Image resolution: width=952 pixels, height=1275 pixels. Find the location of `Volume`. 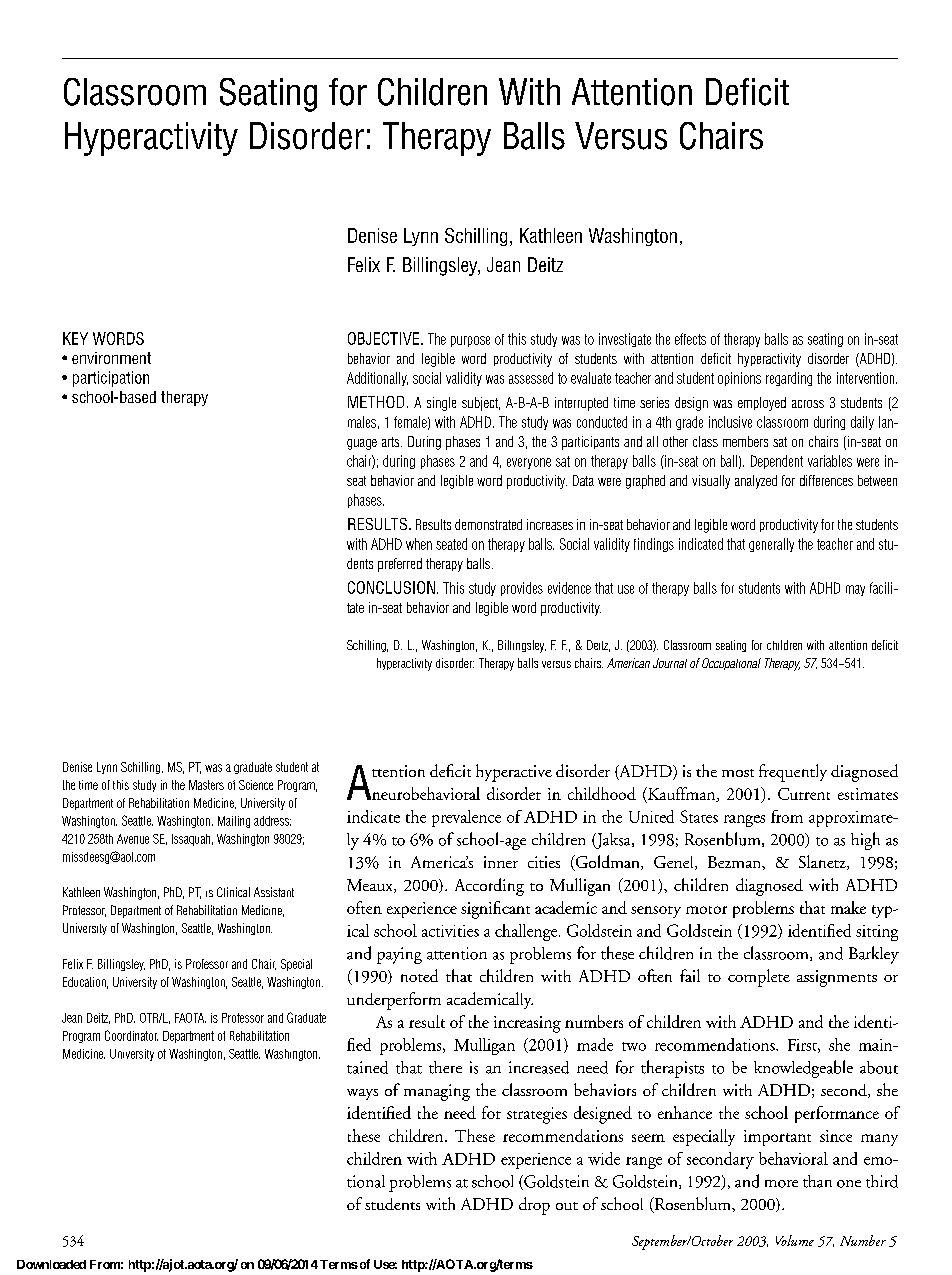

Volume is located at coordinates (795, 1240).
